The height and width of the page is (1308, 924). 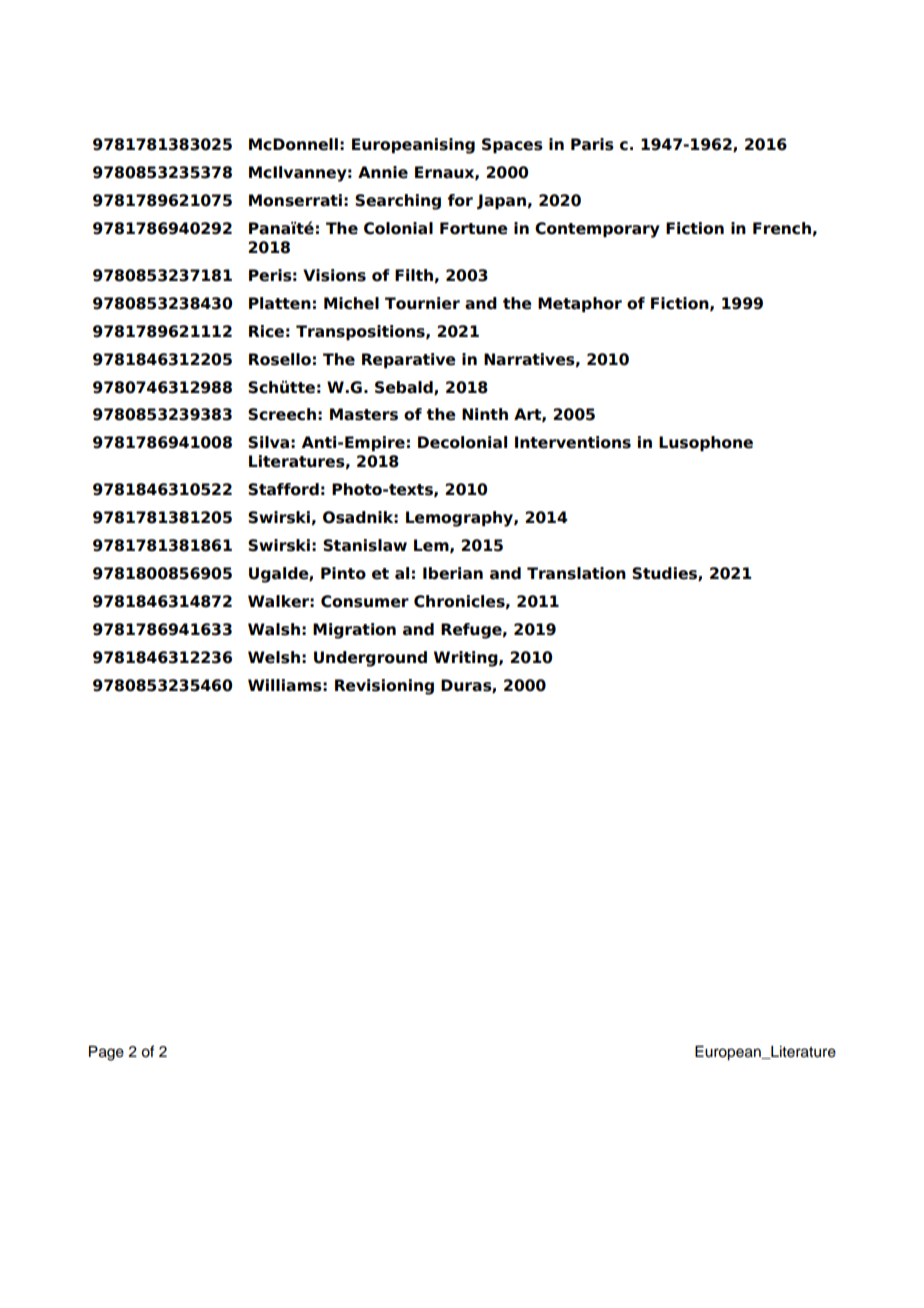 What do you see at coordinates (398, 202) in the page?
I see `Searching` at bounding box center [398, 202].
